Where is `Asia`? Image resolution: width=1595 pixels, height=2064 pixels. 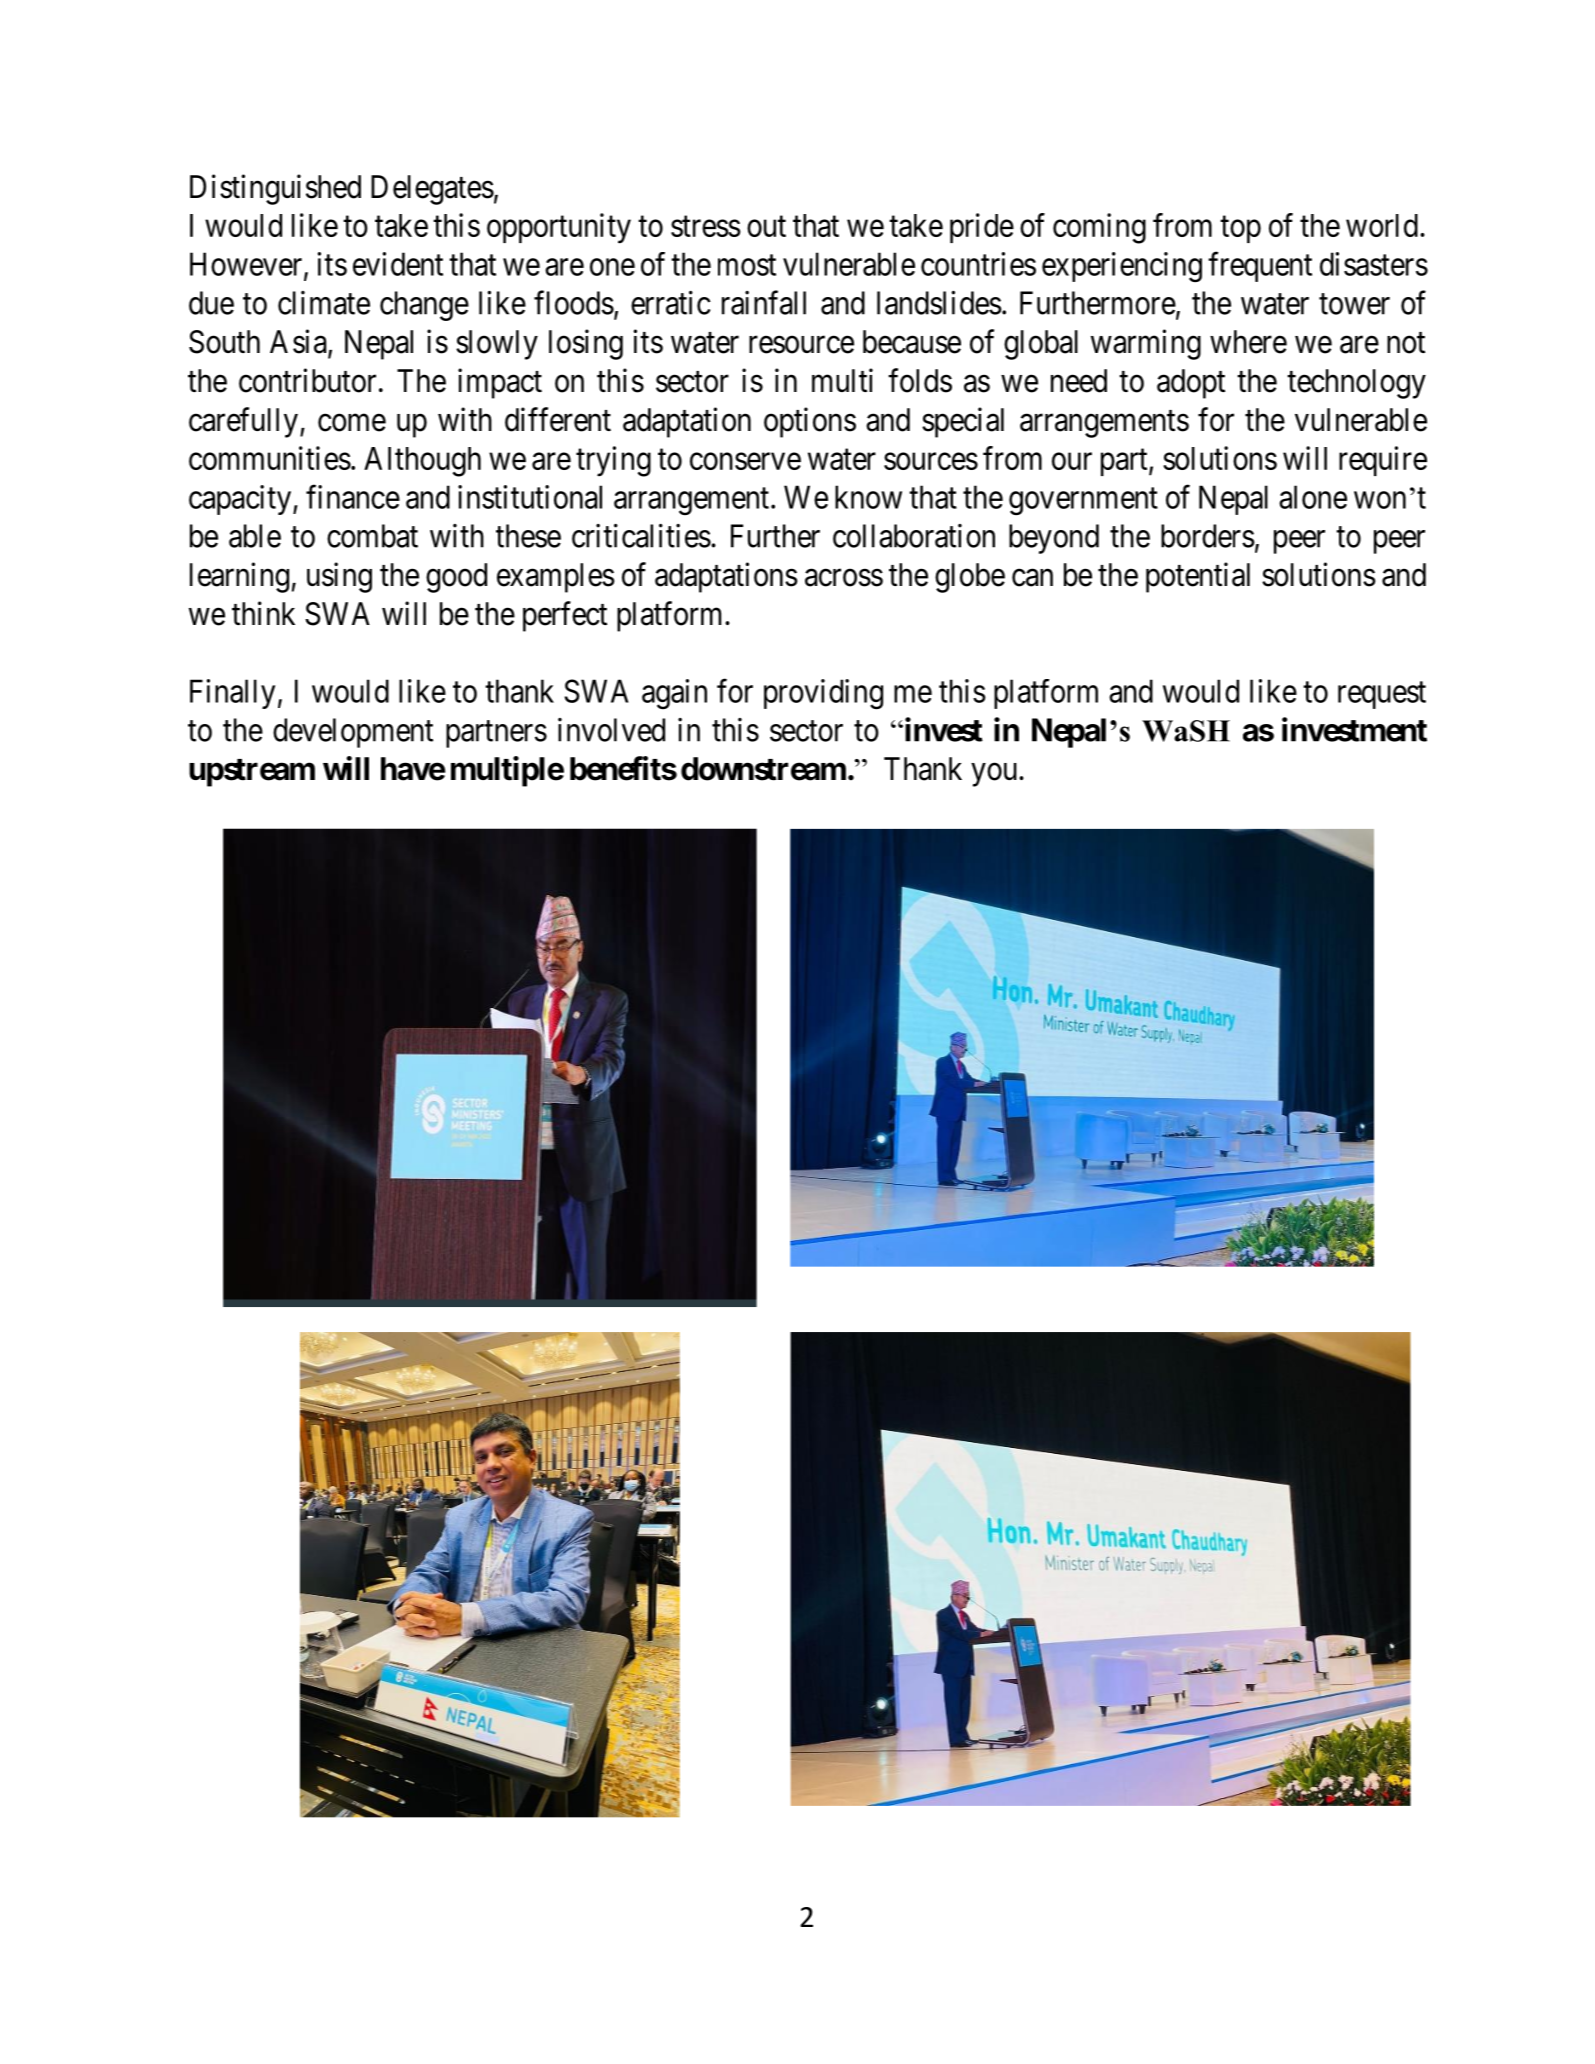 Asia is located at coordinates (299, 342).
